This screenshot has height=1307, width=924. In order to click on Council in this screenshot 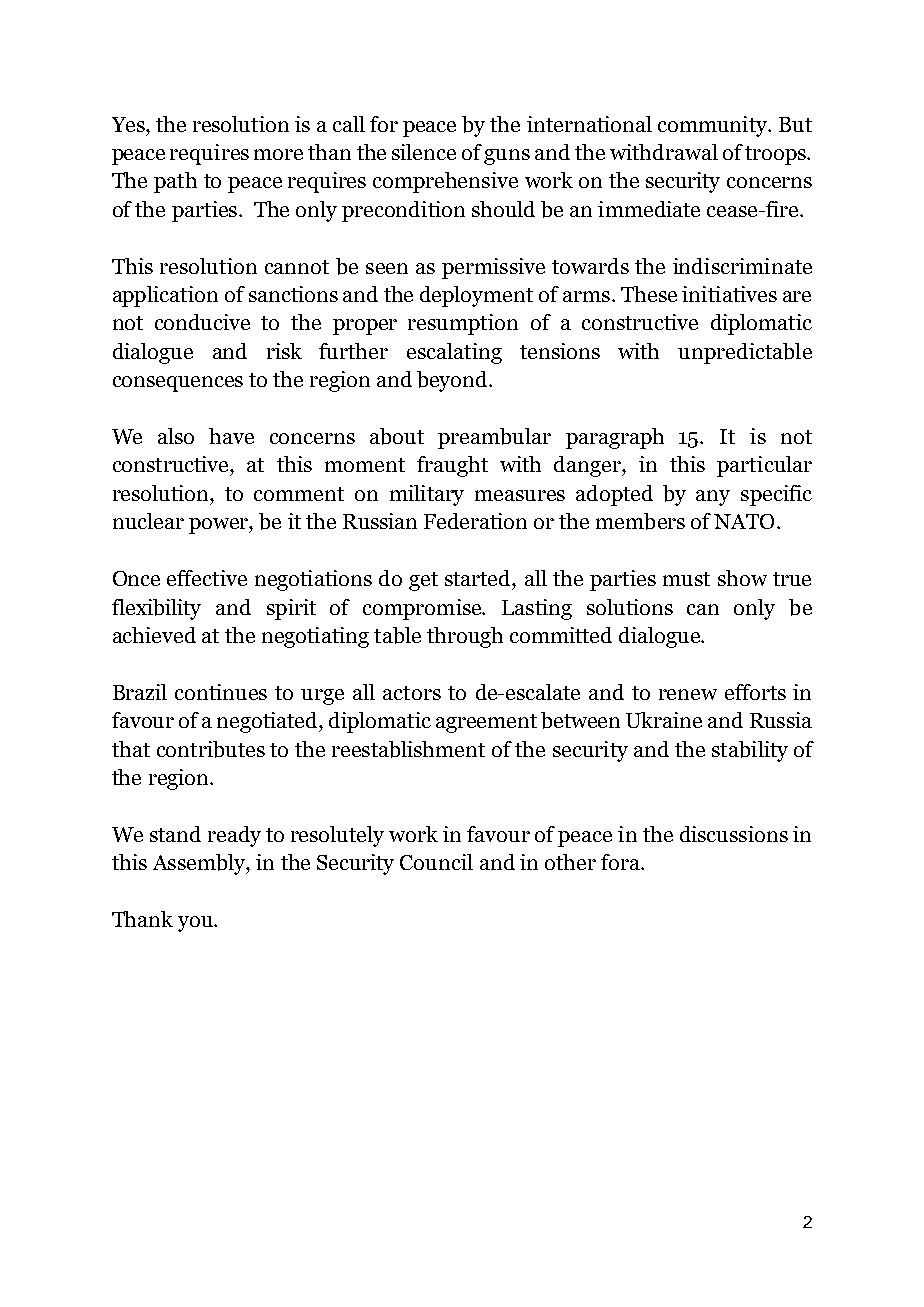, I will do `click(436, 862)`.
